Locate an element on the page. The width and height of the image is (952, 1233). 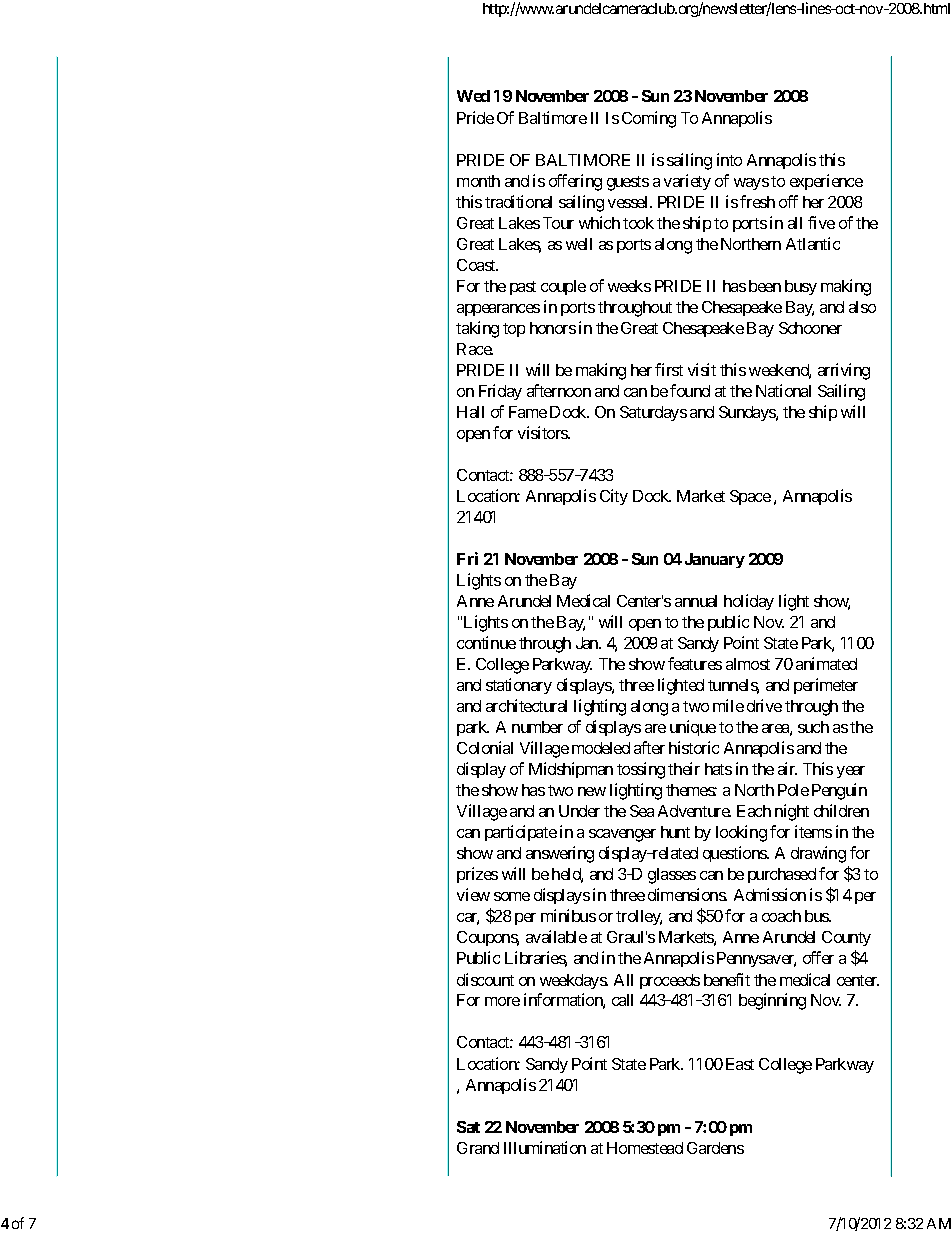
Pole is located at coordinates (793, 790).
